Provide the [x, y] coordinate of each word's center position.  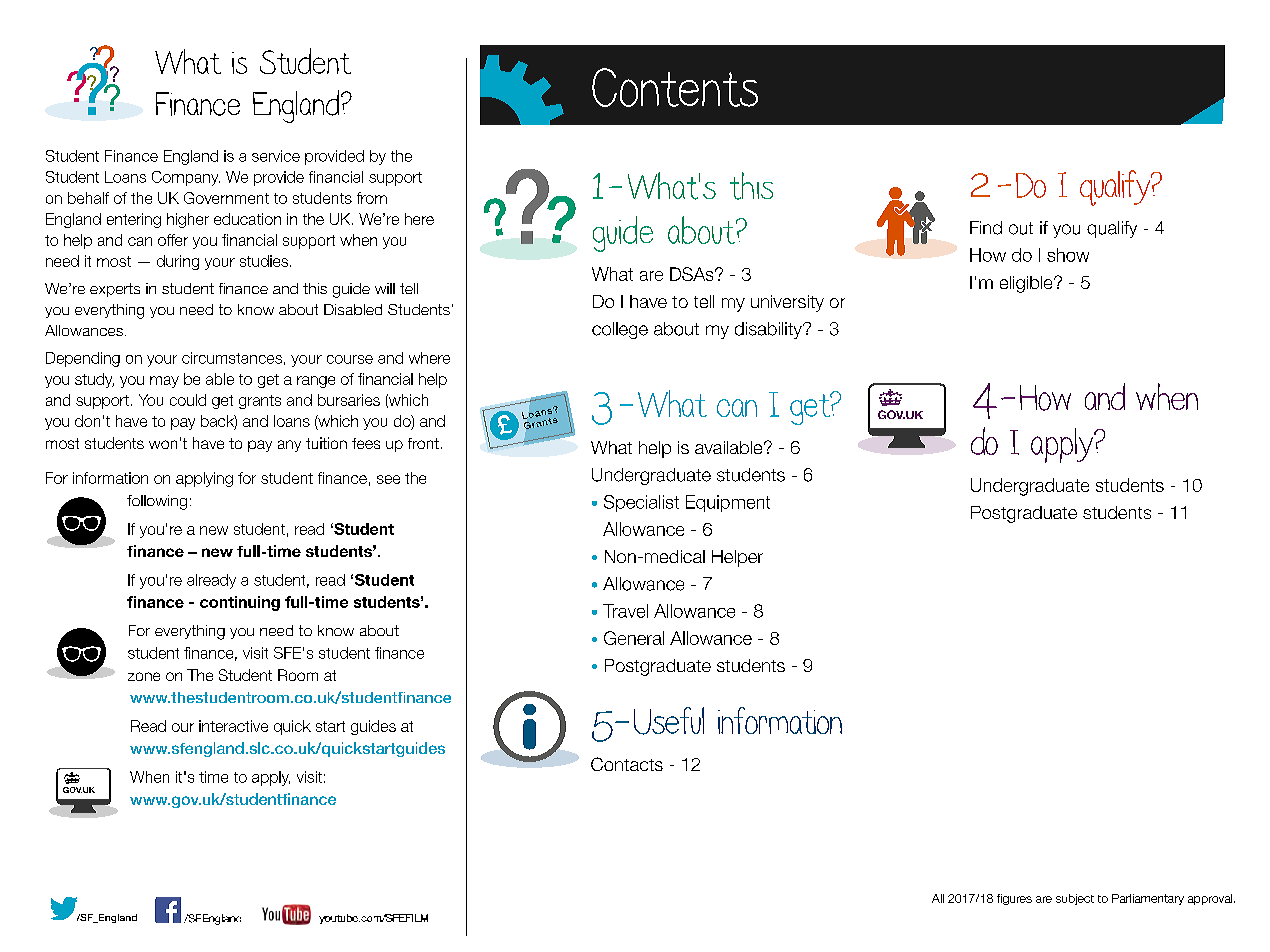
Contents [675, 87]
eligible [1027, 284]
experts [115, 290]
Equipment [728, 503]
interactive [233, 726]
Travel [625, 611]
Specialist [641, 503]
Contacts [627, 764]
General [634, 638]
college [620, 330]
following [157, 502]
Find [986, 228]
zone [144, 676]
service [276, 156]
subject [1075, 899]
